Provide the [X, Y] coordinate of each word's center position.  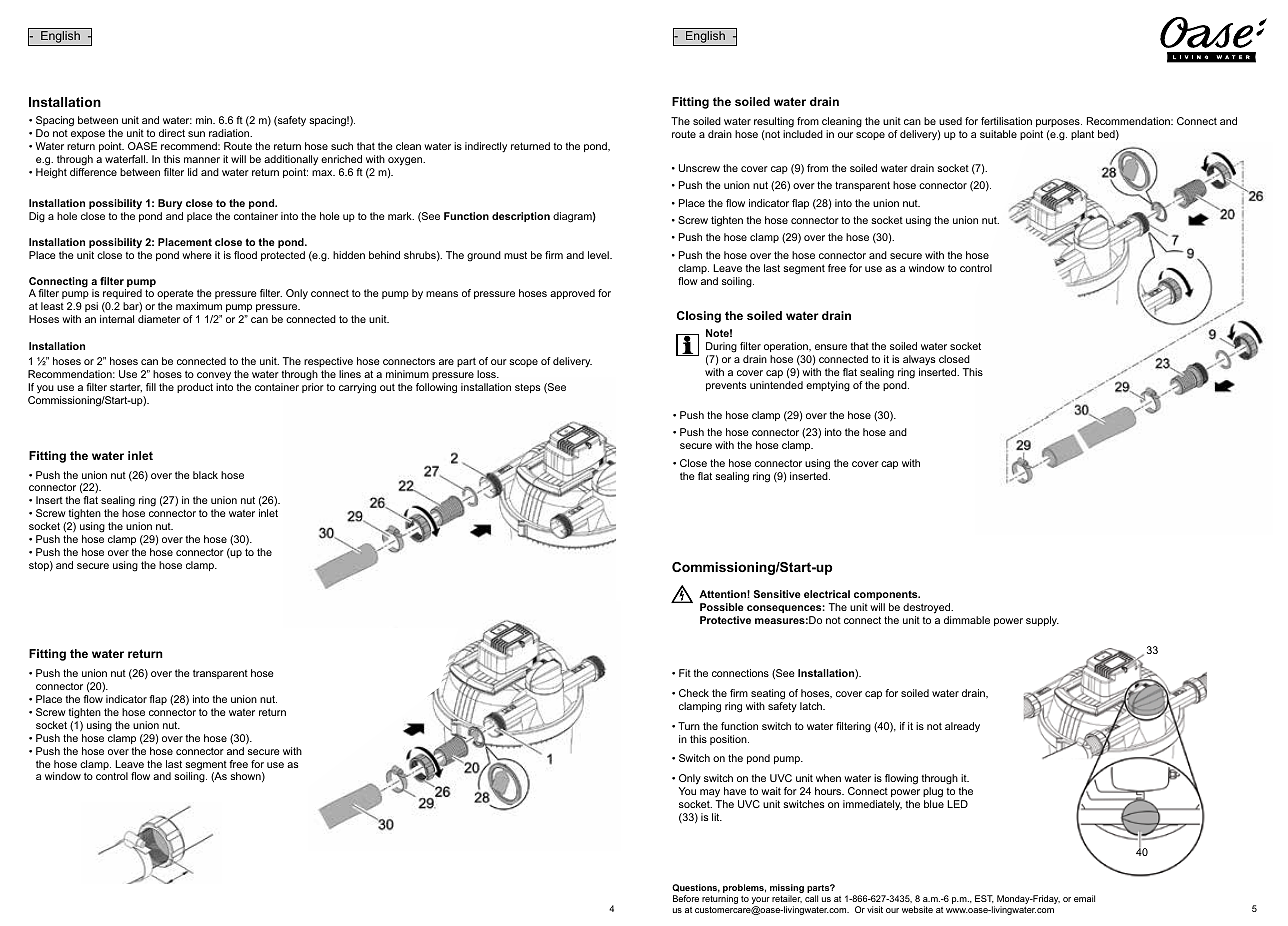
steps [527, 388]
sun [196, 134]
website [917, 909]
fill [151, 387]
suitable [998, 134]
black [205, 475]
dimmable [967, 620]
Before [686, 898]
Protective [725, 620]
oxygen [406, 161]
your [761, 902]
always [919, 360]
